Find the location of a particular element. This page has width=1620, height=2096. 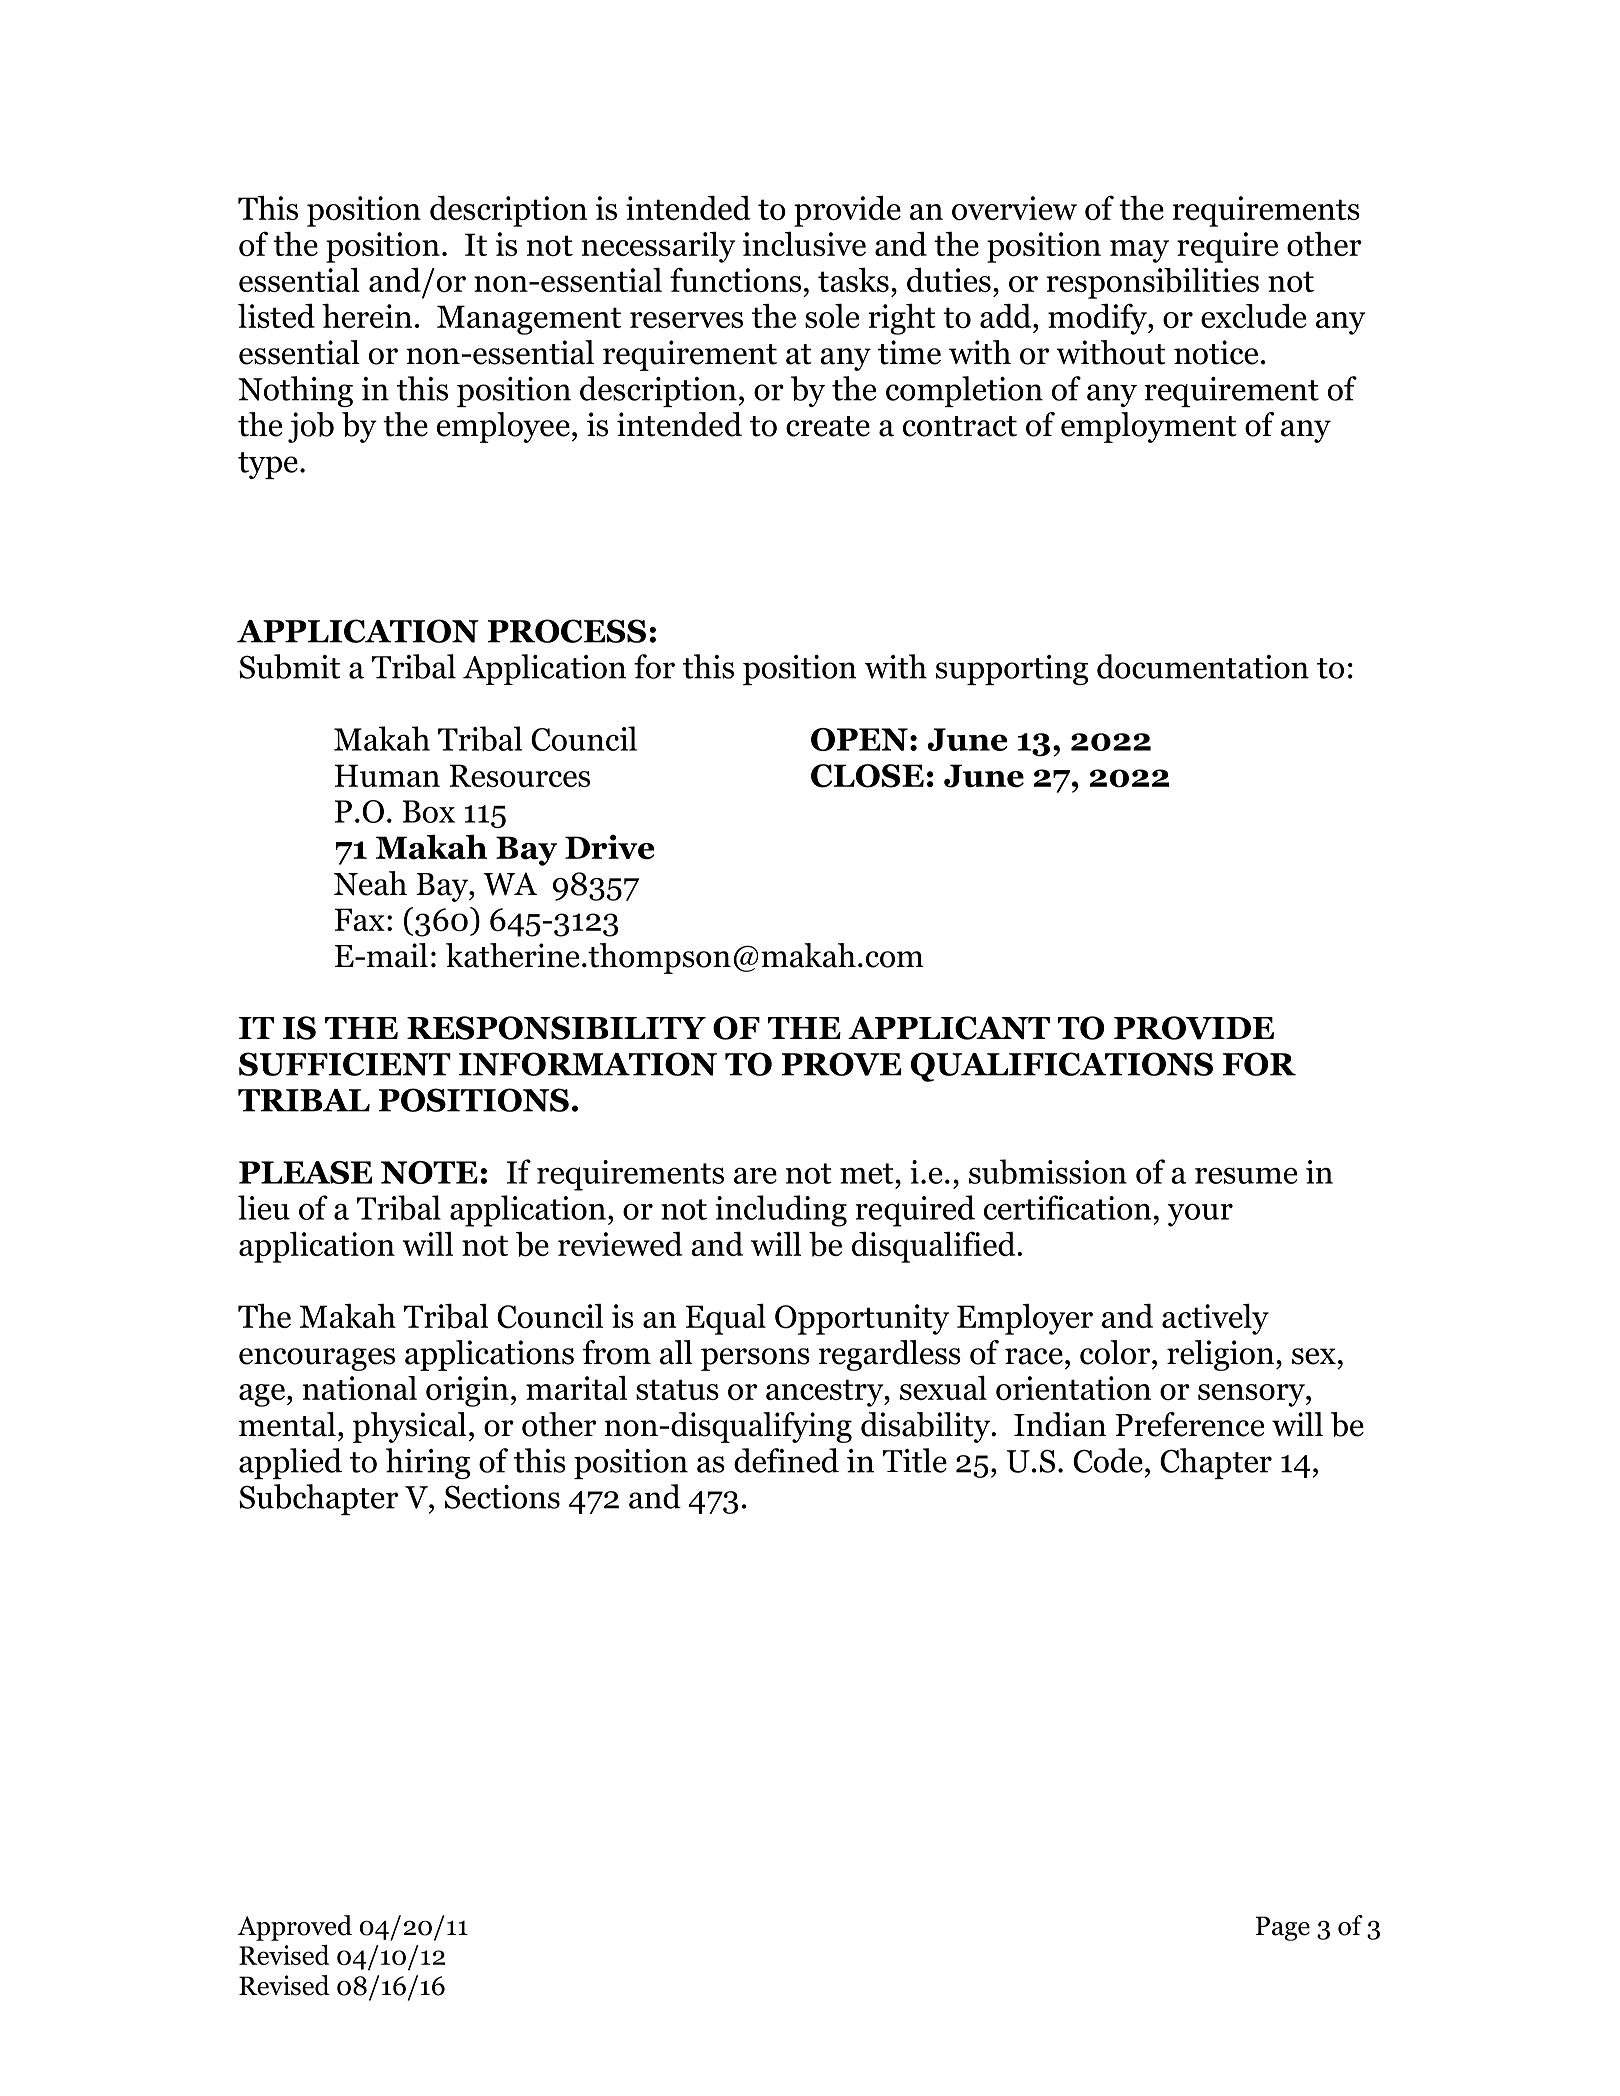

inclusive is located at coordinates (804, 243).
